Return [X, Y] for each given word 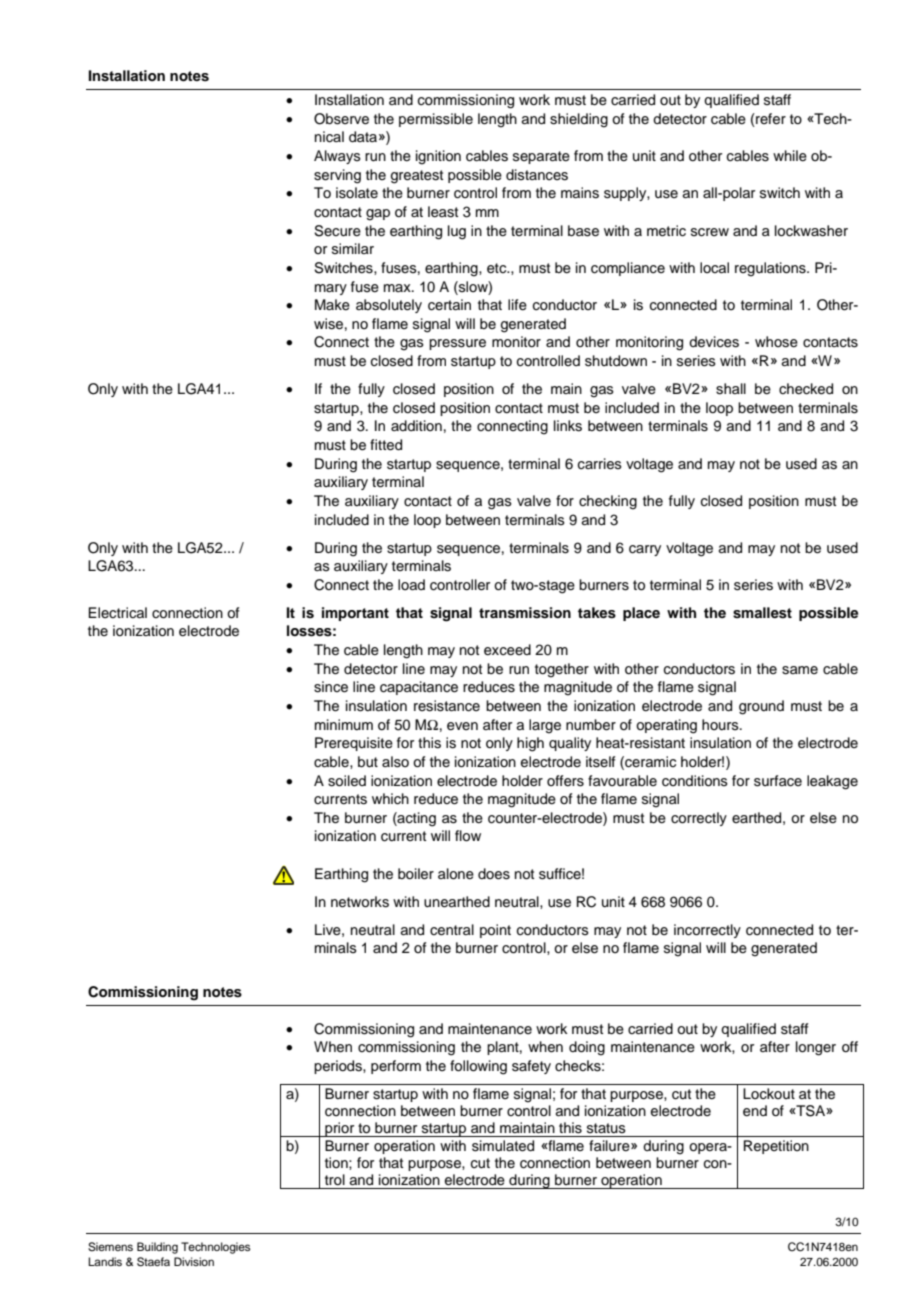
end [755, 1111]
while [790, 156]
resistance [447, 706]
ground [761, 707]
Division [194, 1261]
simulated [503, 1146]
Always [337, 157]
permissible [436, 120]
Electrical [117, 612]
